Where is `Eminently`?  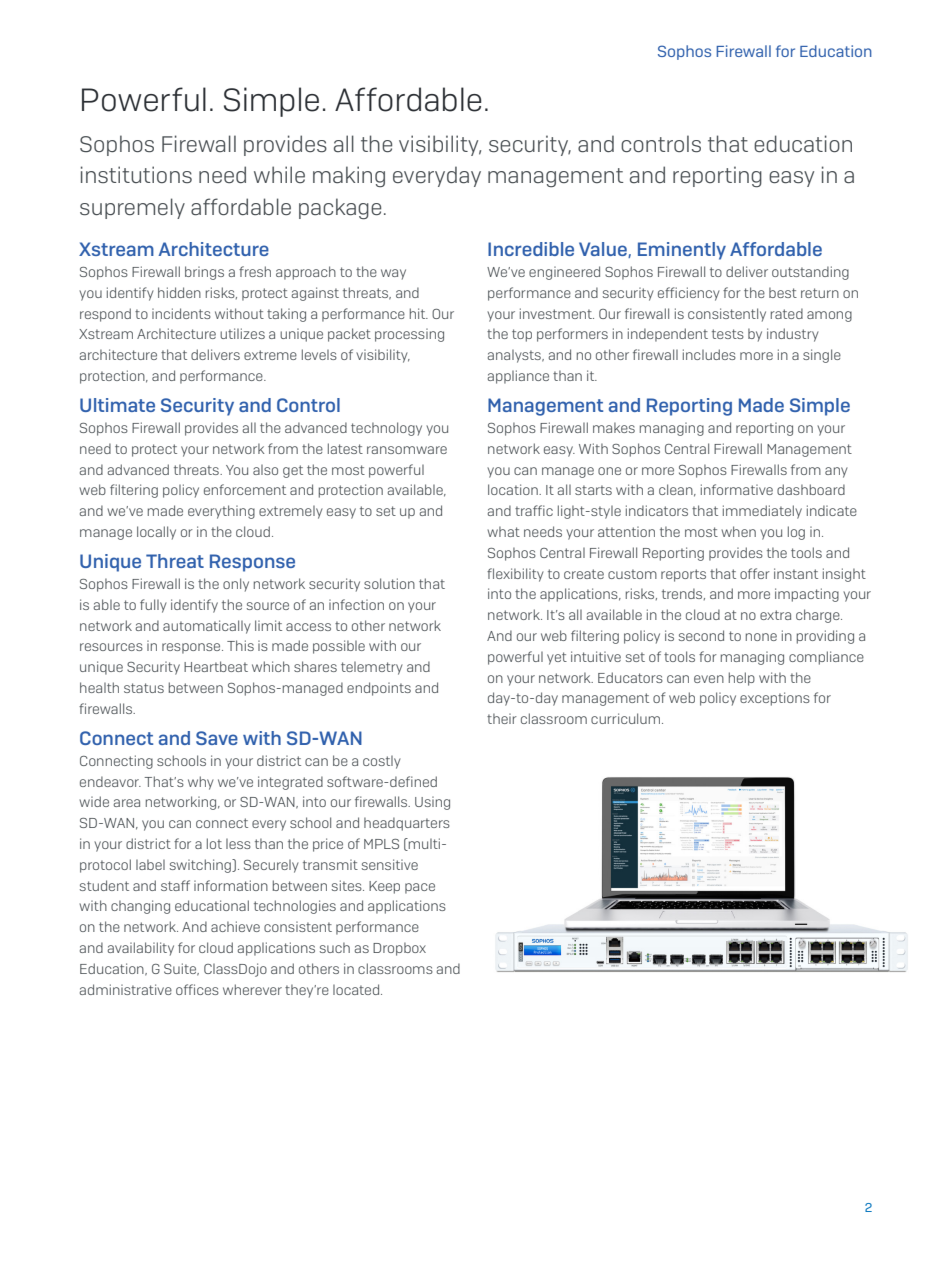 Eminently is located at coordinates (682, 251).
